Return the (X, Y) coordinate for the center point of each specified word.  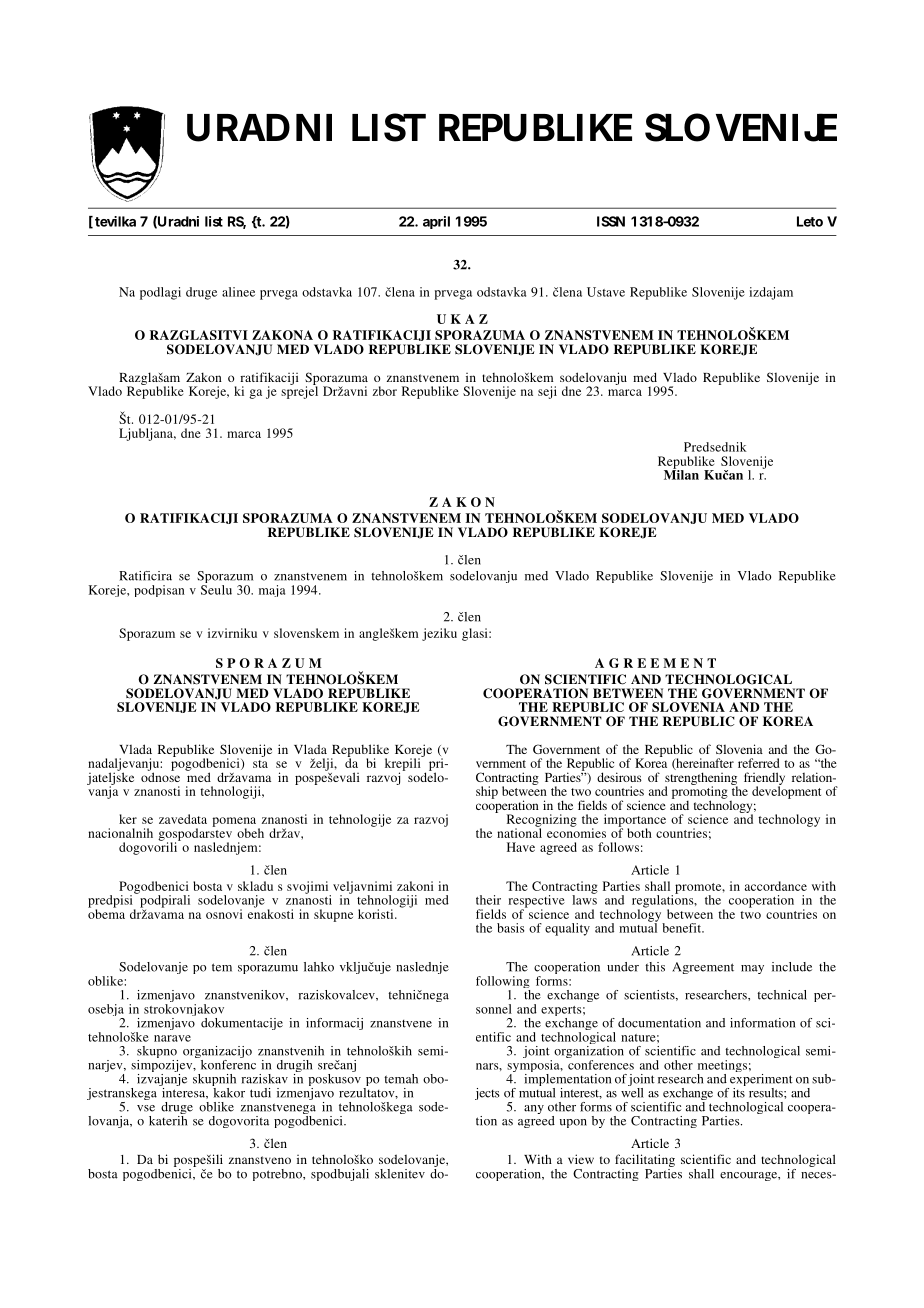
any (534, 1109)
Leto (810, 221)
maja (272, 591)
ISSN (611, 221)
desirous (619, 777)
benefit (683, 928)
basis (510, 928)
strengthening (701, 779)
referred (759, 763)
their (488, 900)
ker (128, 819)
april (436, 222)
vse (146, 1108)
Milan (681, 474)
